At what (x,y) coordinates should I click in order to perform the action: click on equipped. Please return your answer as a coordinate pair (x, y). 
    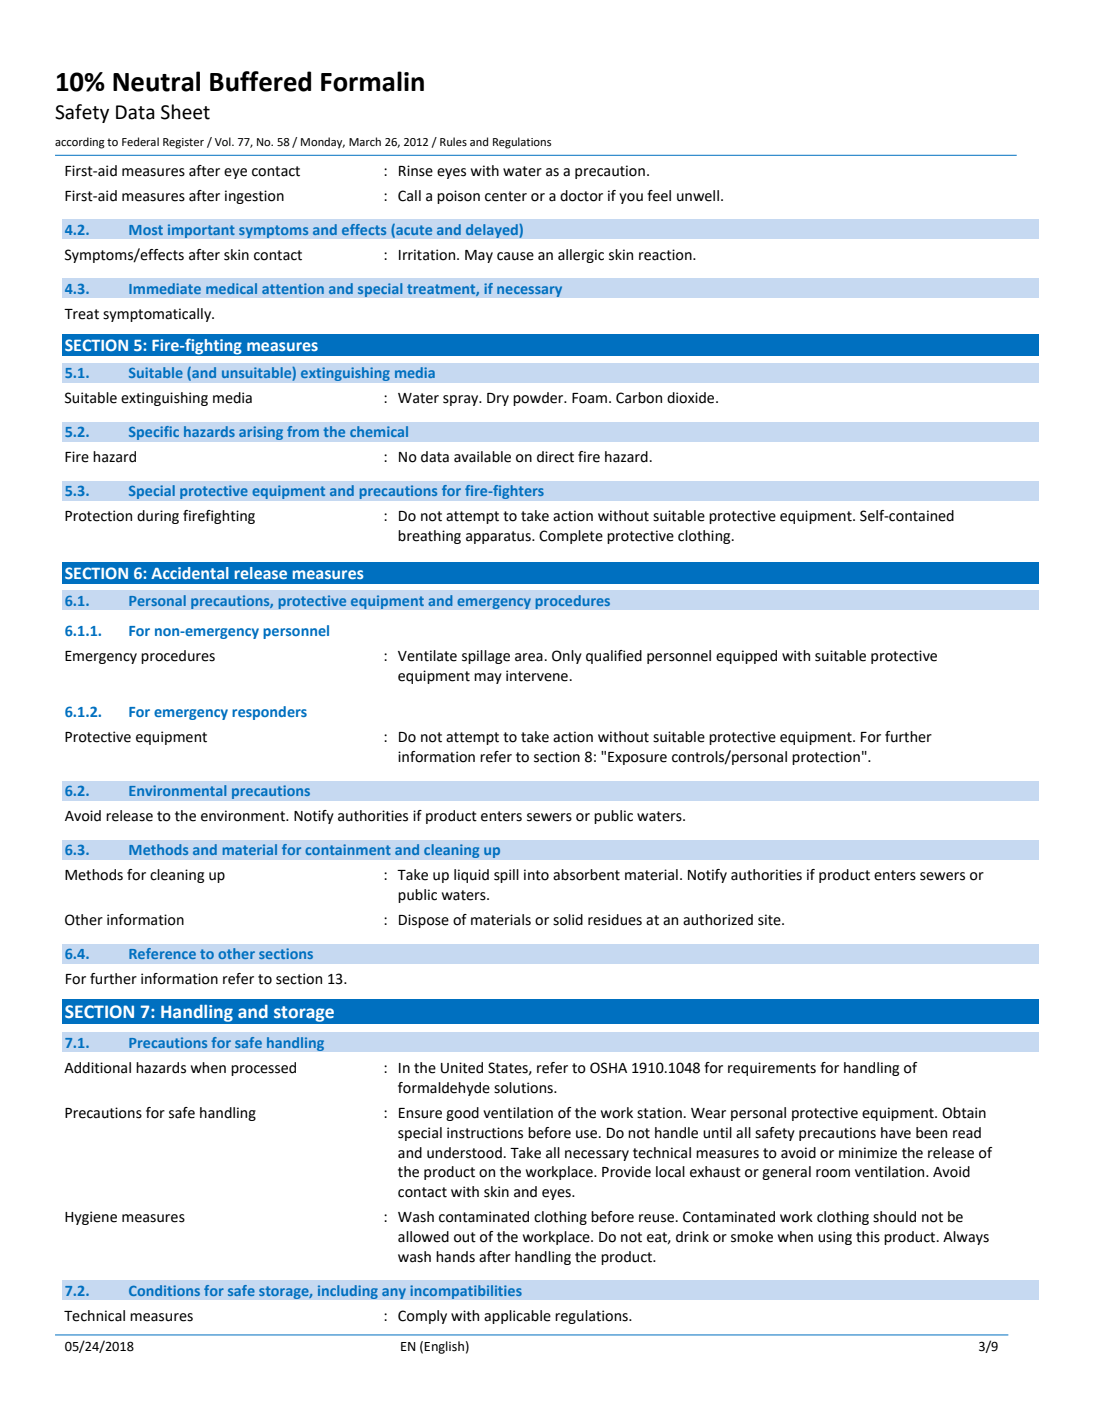
    Looking at the image, I should click on (746, 657).
